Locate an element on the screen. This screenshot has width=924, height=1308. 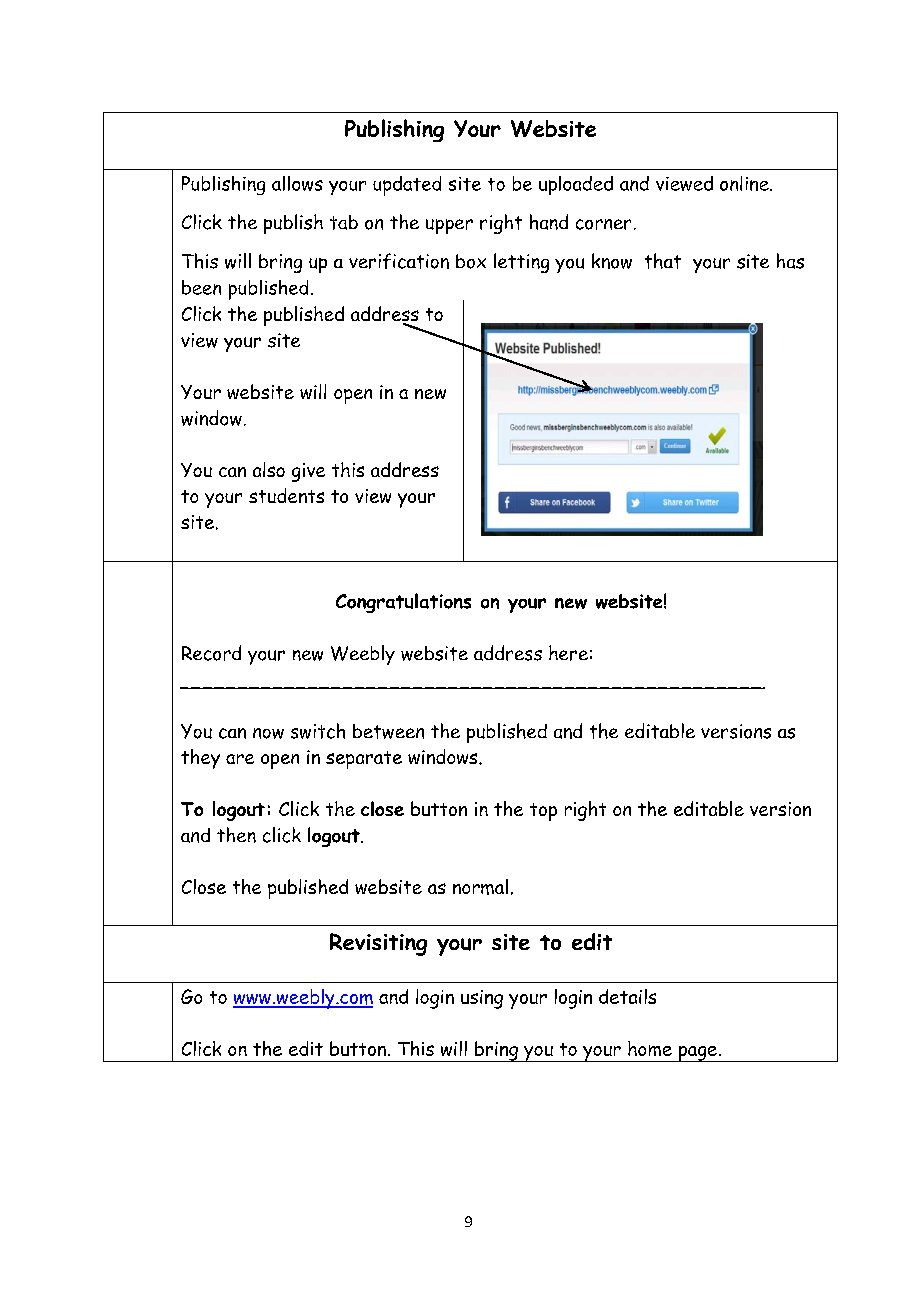
here is located at coordinates (568, 653).
